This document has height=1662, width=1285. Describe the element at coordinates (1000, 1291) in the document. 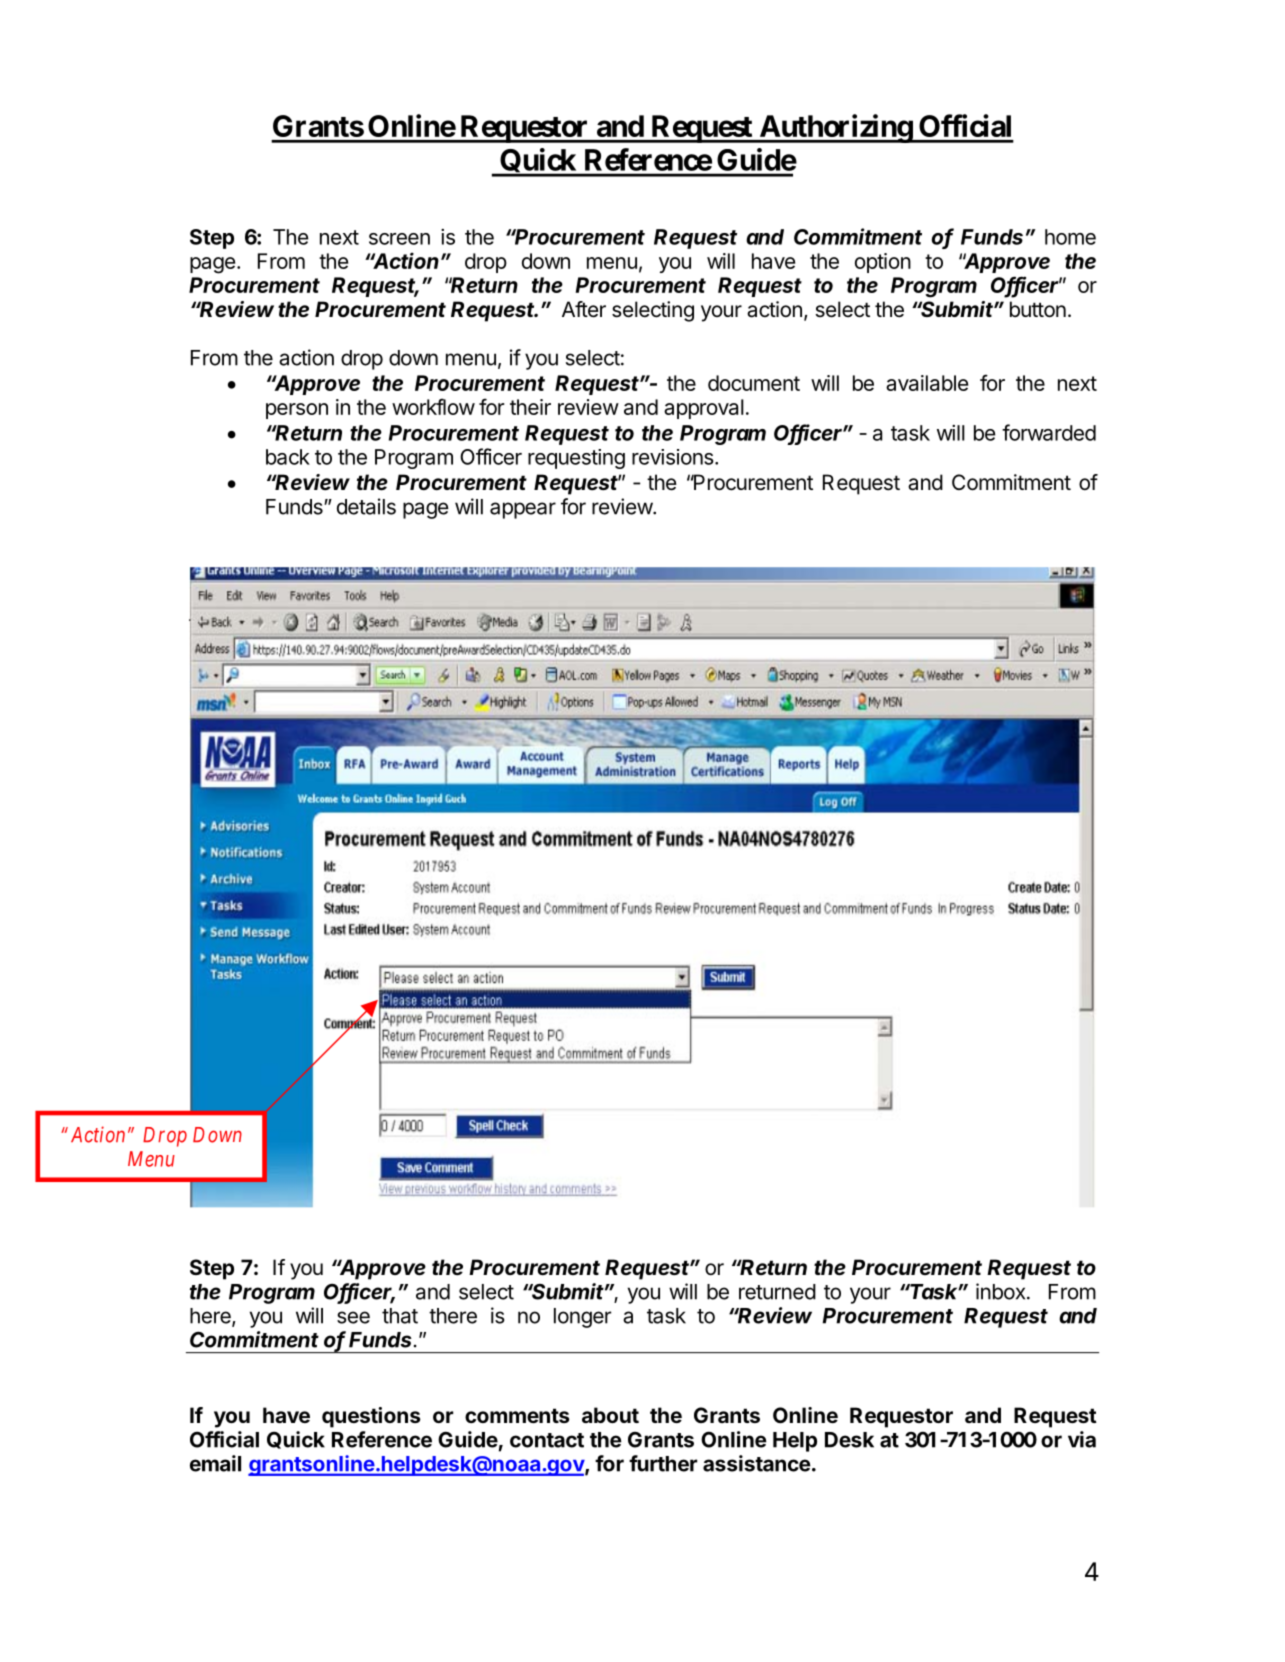

I see `inbox` at that location.
